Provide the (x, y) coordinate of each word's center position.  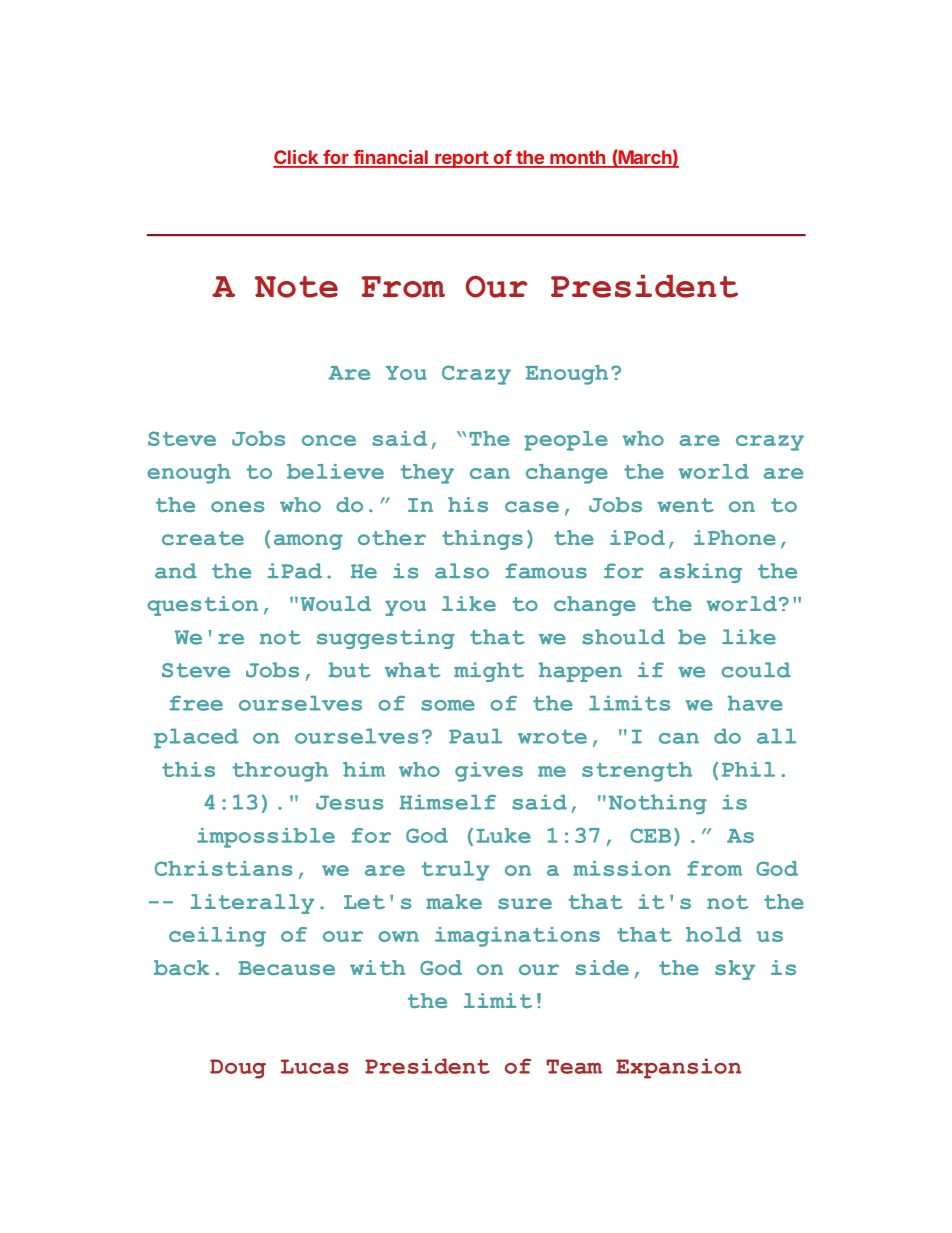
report (461, 159)
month (578, 158)
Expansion (678, 1068)
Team (574, 1066)
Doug (238, 1069)
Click (297, 158)
